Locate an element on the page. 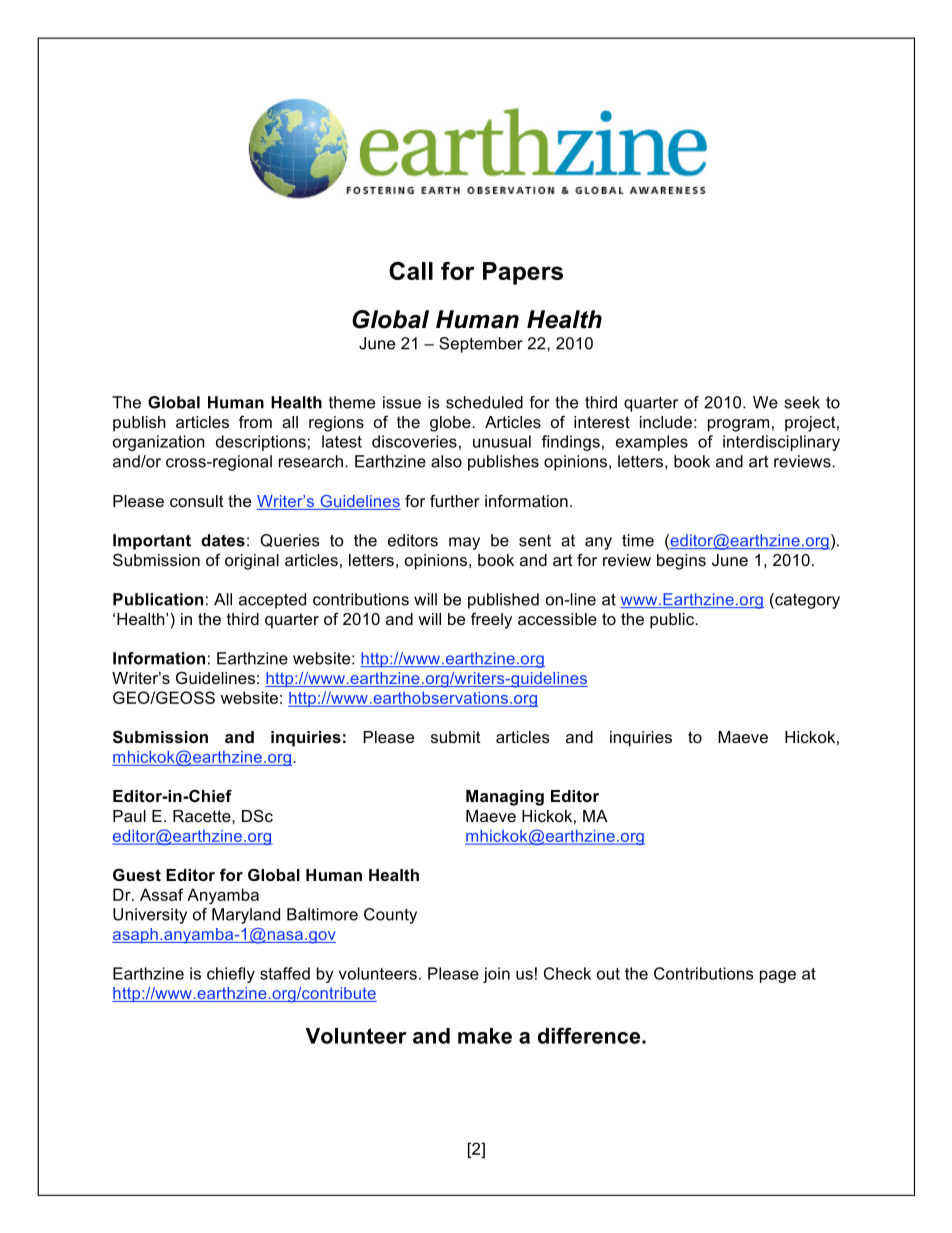 This document has height=1233, width=952. seek is located at coordinates (802, 402).
